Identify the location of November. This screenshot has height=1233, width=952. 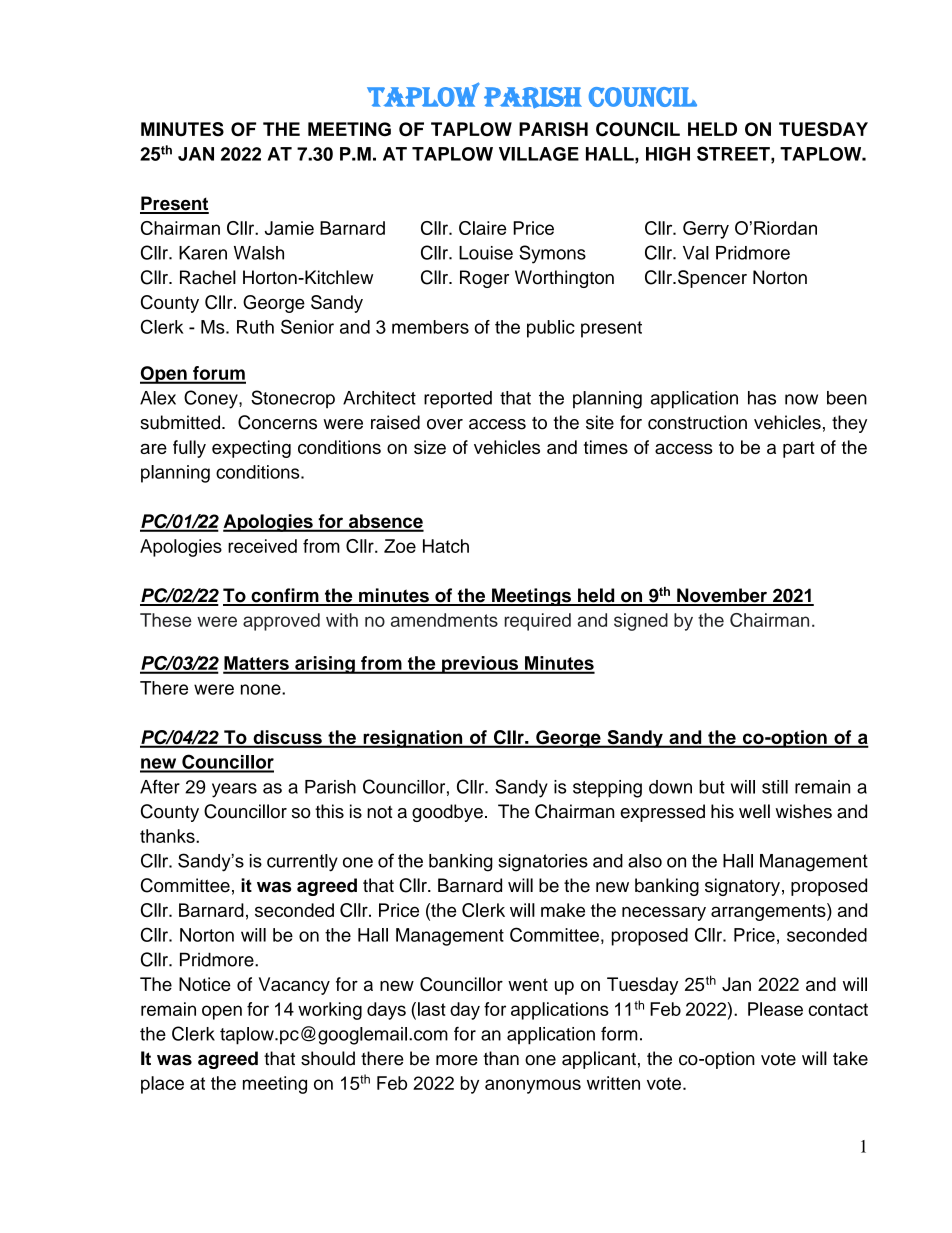
(722, 596).
